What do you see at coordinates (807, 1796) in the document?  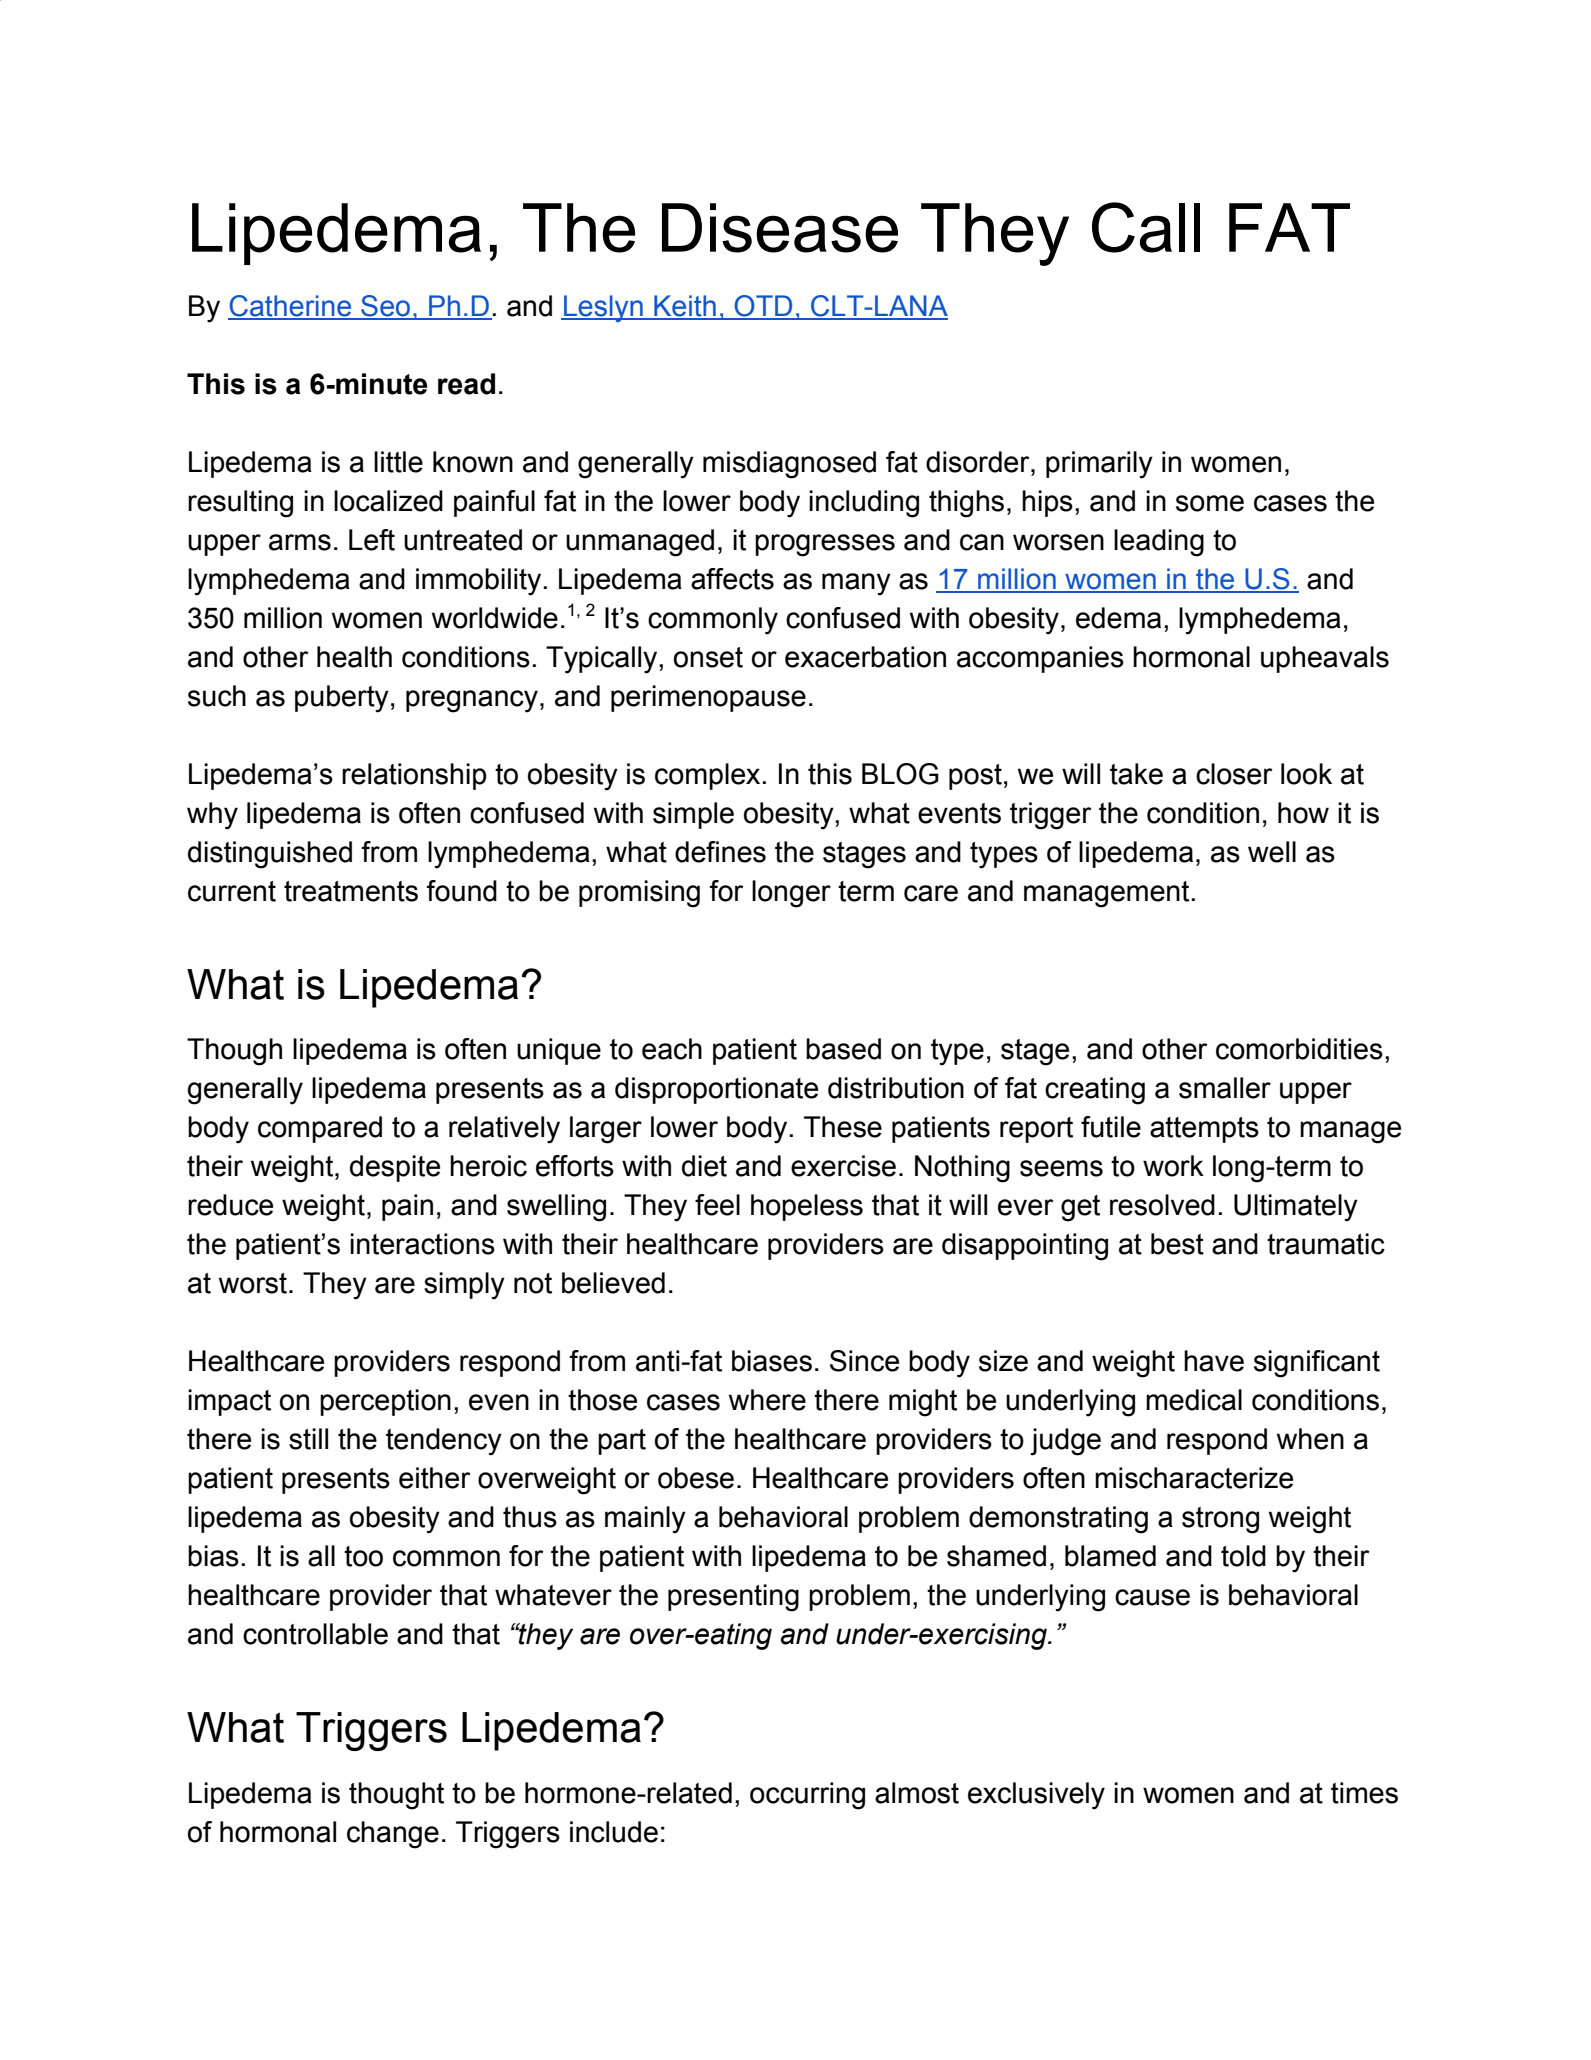 I see `occurring` at bounding box center [807, 1796].
